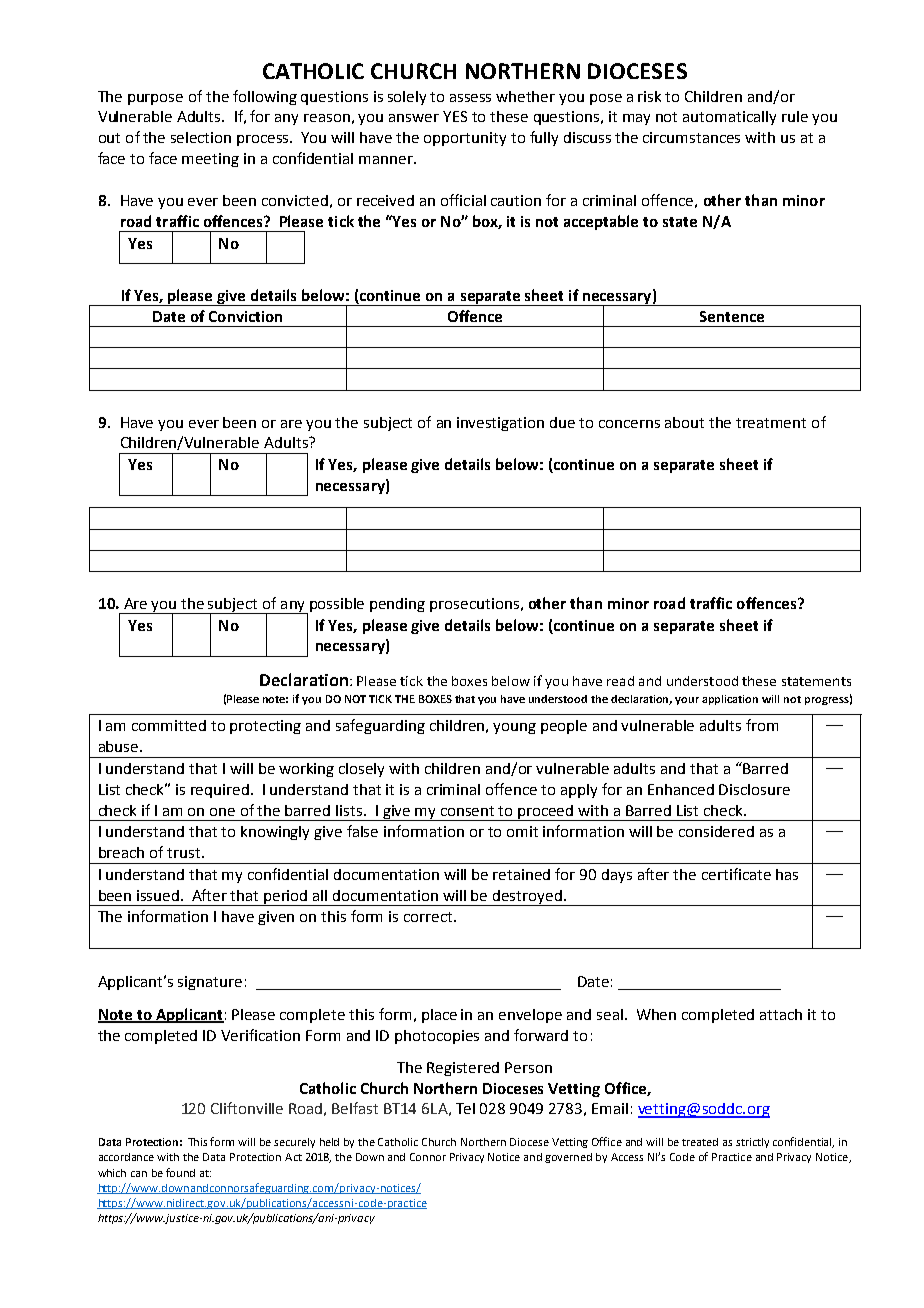  What do you see at coordinates (700, 1142) in the document?
I see `treated` at bounding box center [700, 1142].
